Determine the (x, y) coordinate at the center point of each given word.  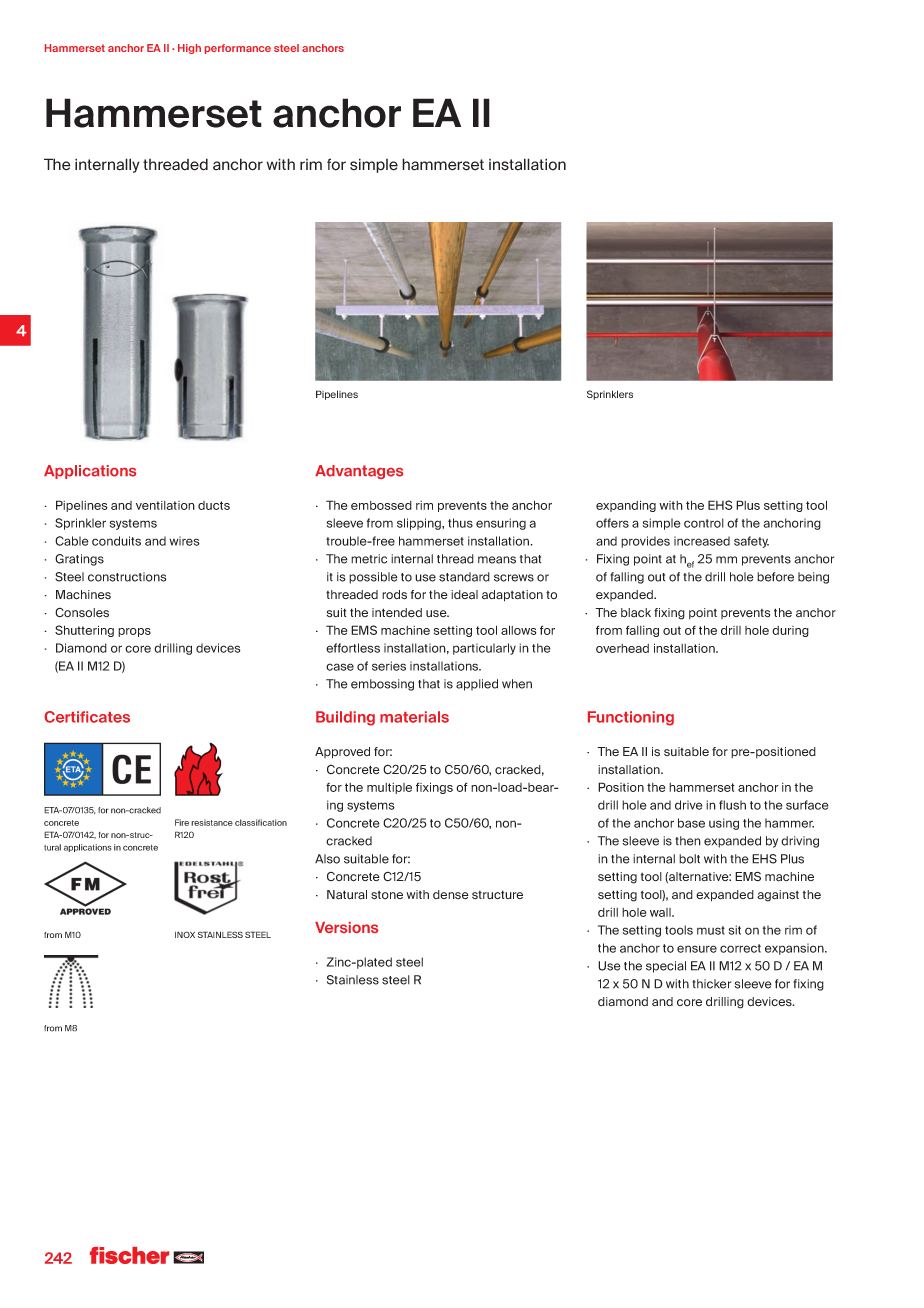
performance (238, 49)
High (189, 49)
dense (451, 894)
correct (740, 948)
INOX (185, 934)
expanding (626, 506)
